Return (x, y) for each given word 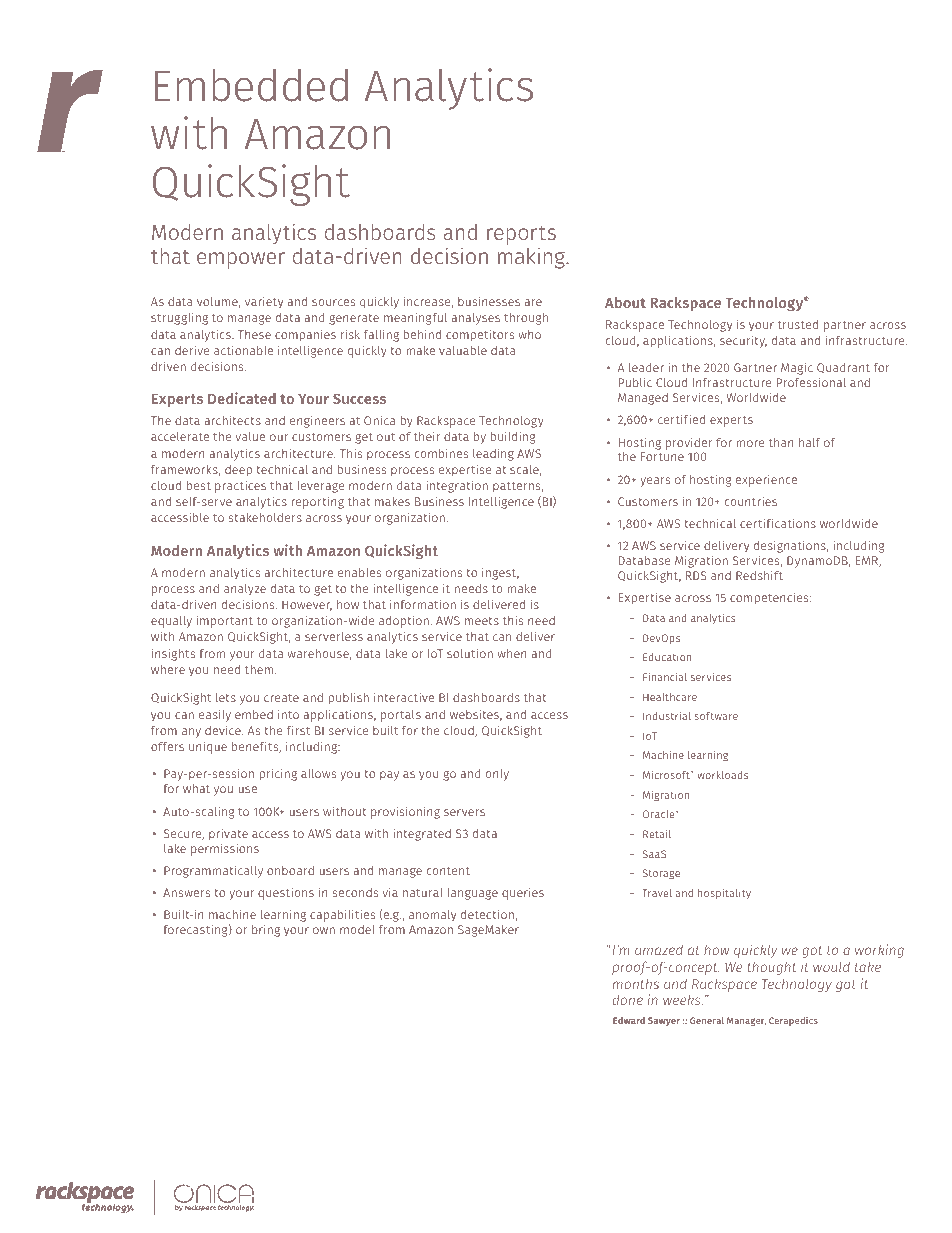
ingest (500, 574)
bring (266, 931)
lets (226, 697)
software (716, 716)
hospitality (724, 894)
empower (241, 260)
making (532, 258)
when (512, 653)
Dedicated (242, 398)
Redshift (759, 575)
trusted (798, 324)
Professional (811, 382)
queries (523, 894)
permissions (225, 849)
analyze (245, 590)
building (513, 438)
